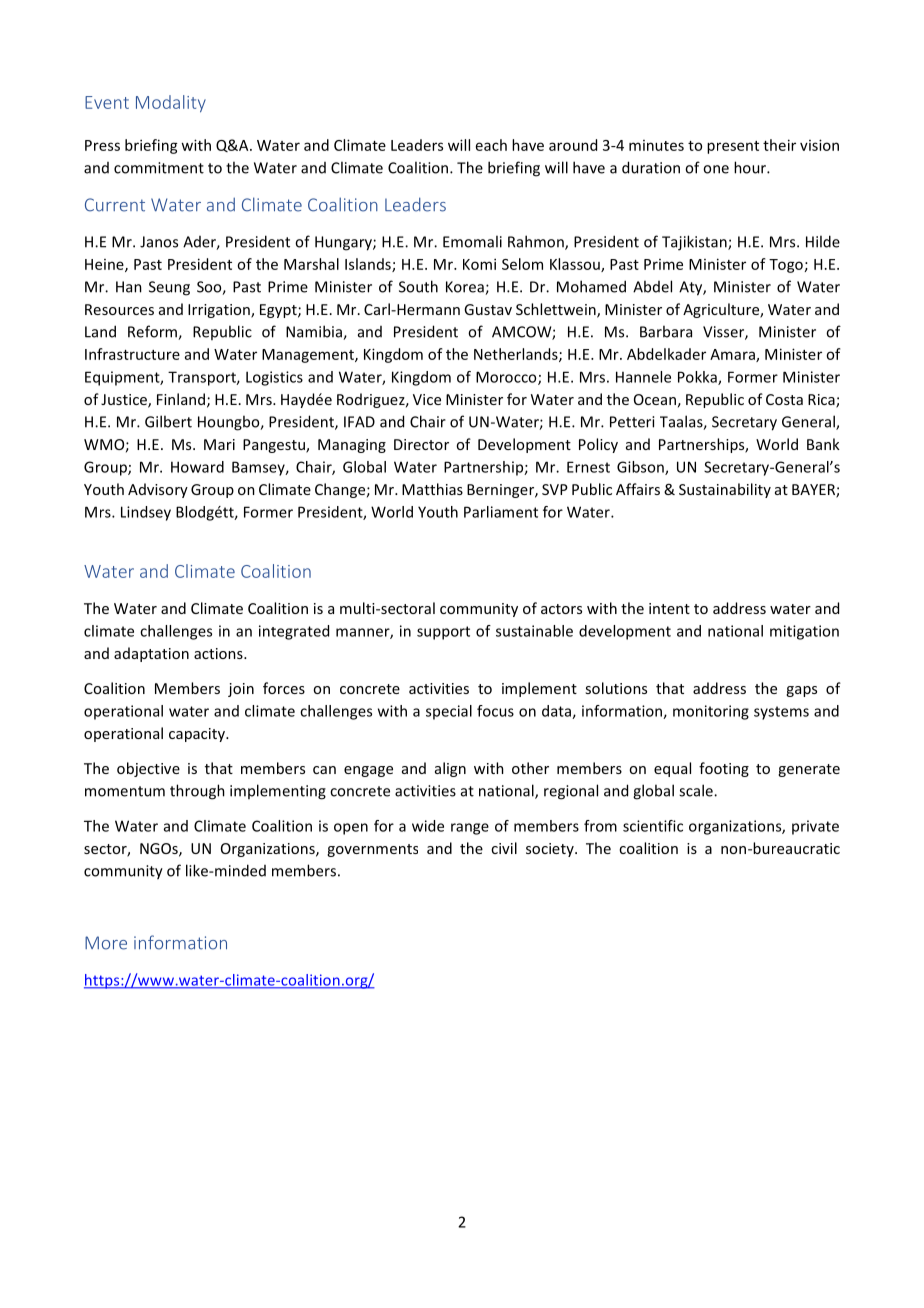 Image resolution: width=924 pixels, height=1308 pixels. Describe the element at coordinates (733, 355) in the screenshot. I see `Amara` at that location.
